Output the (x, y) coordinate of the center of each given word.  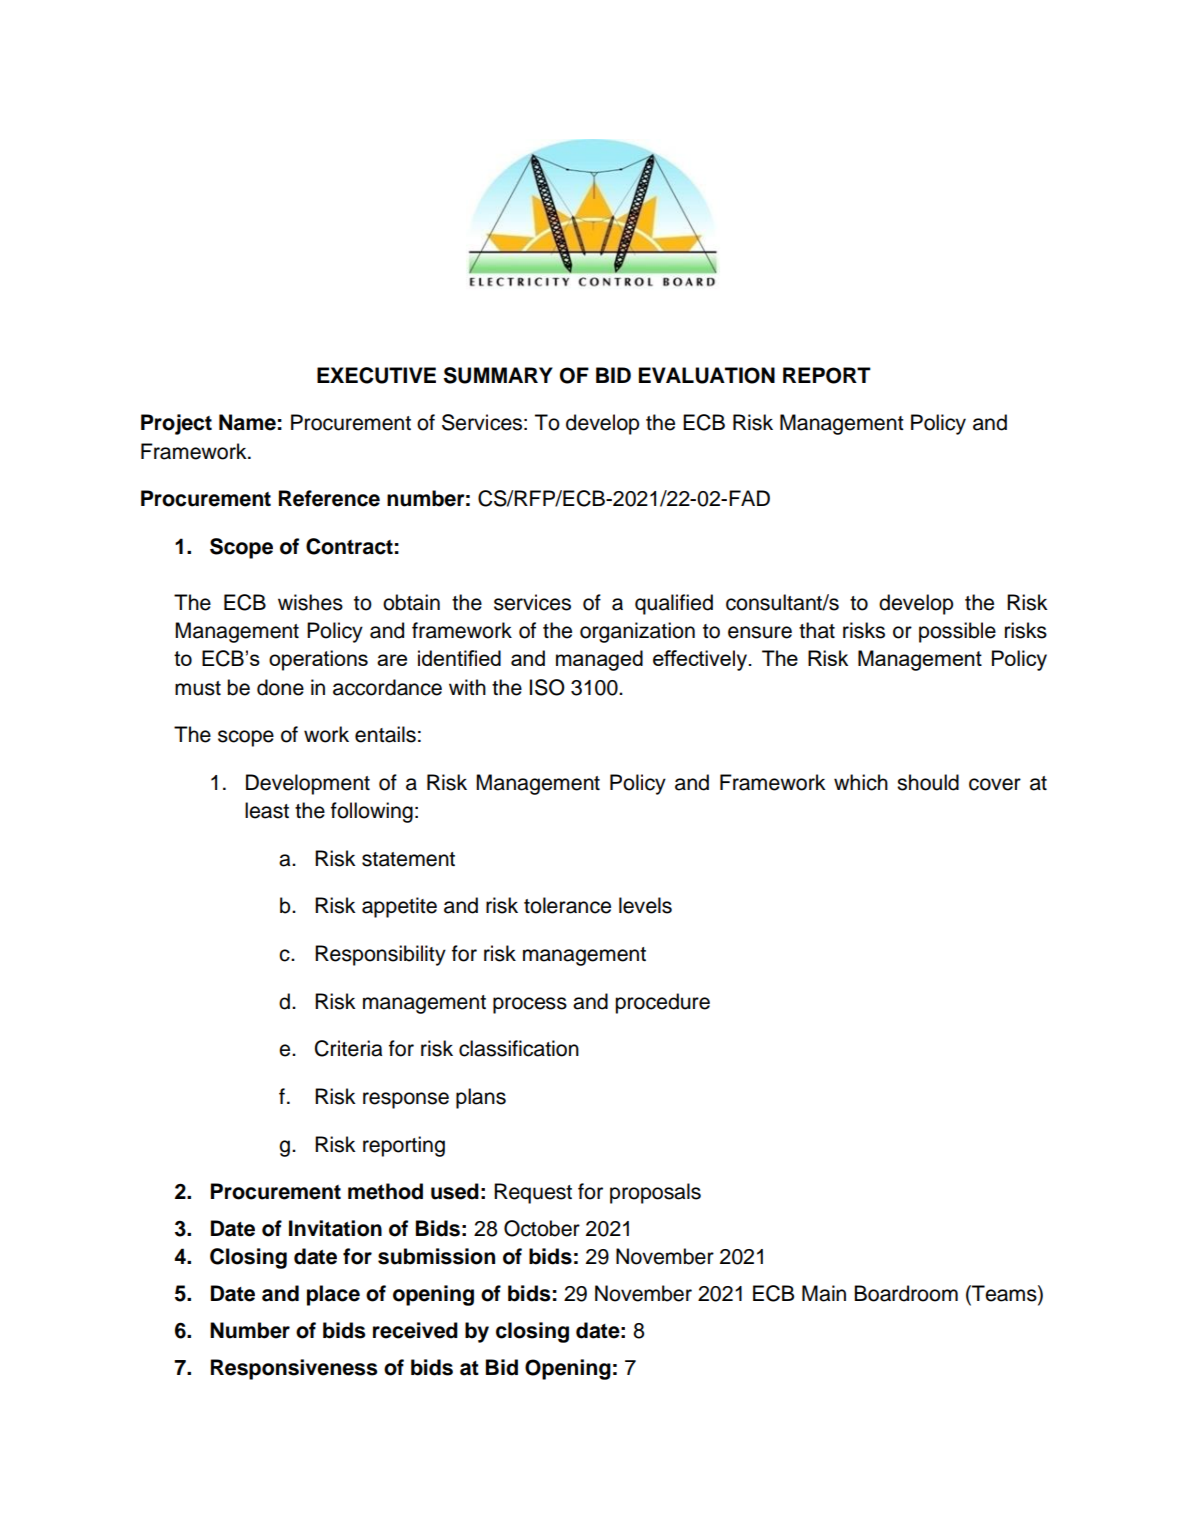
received (415, 1330)
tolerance (567, 905)
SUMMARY (498, 375)
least (267, 810)
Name (247, 422)
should (928, 782)
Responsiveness (294, 1369)
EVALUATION (707, 375)
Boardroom (906, 1293)
